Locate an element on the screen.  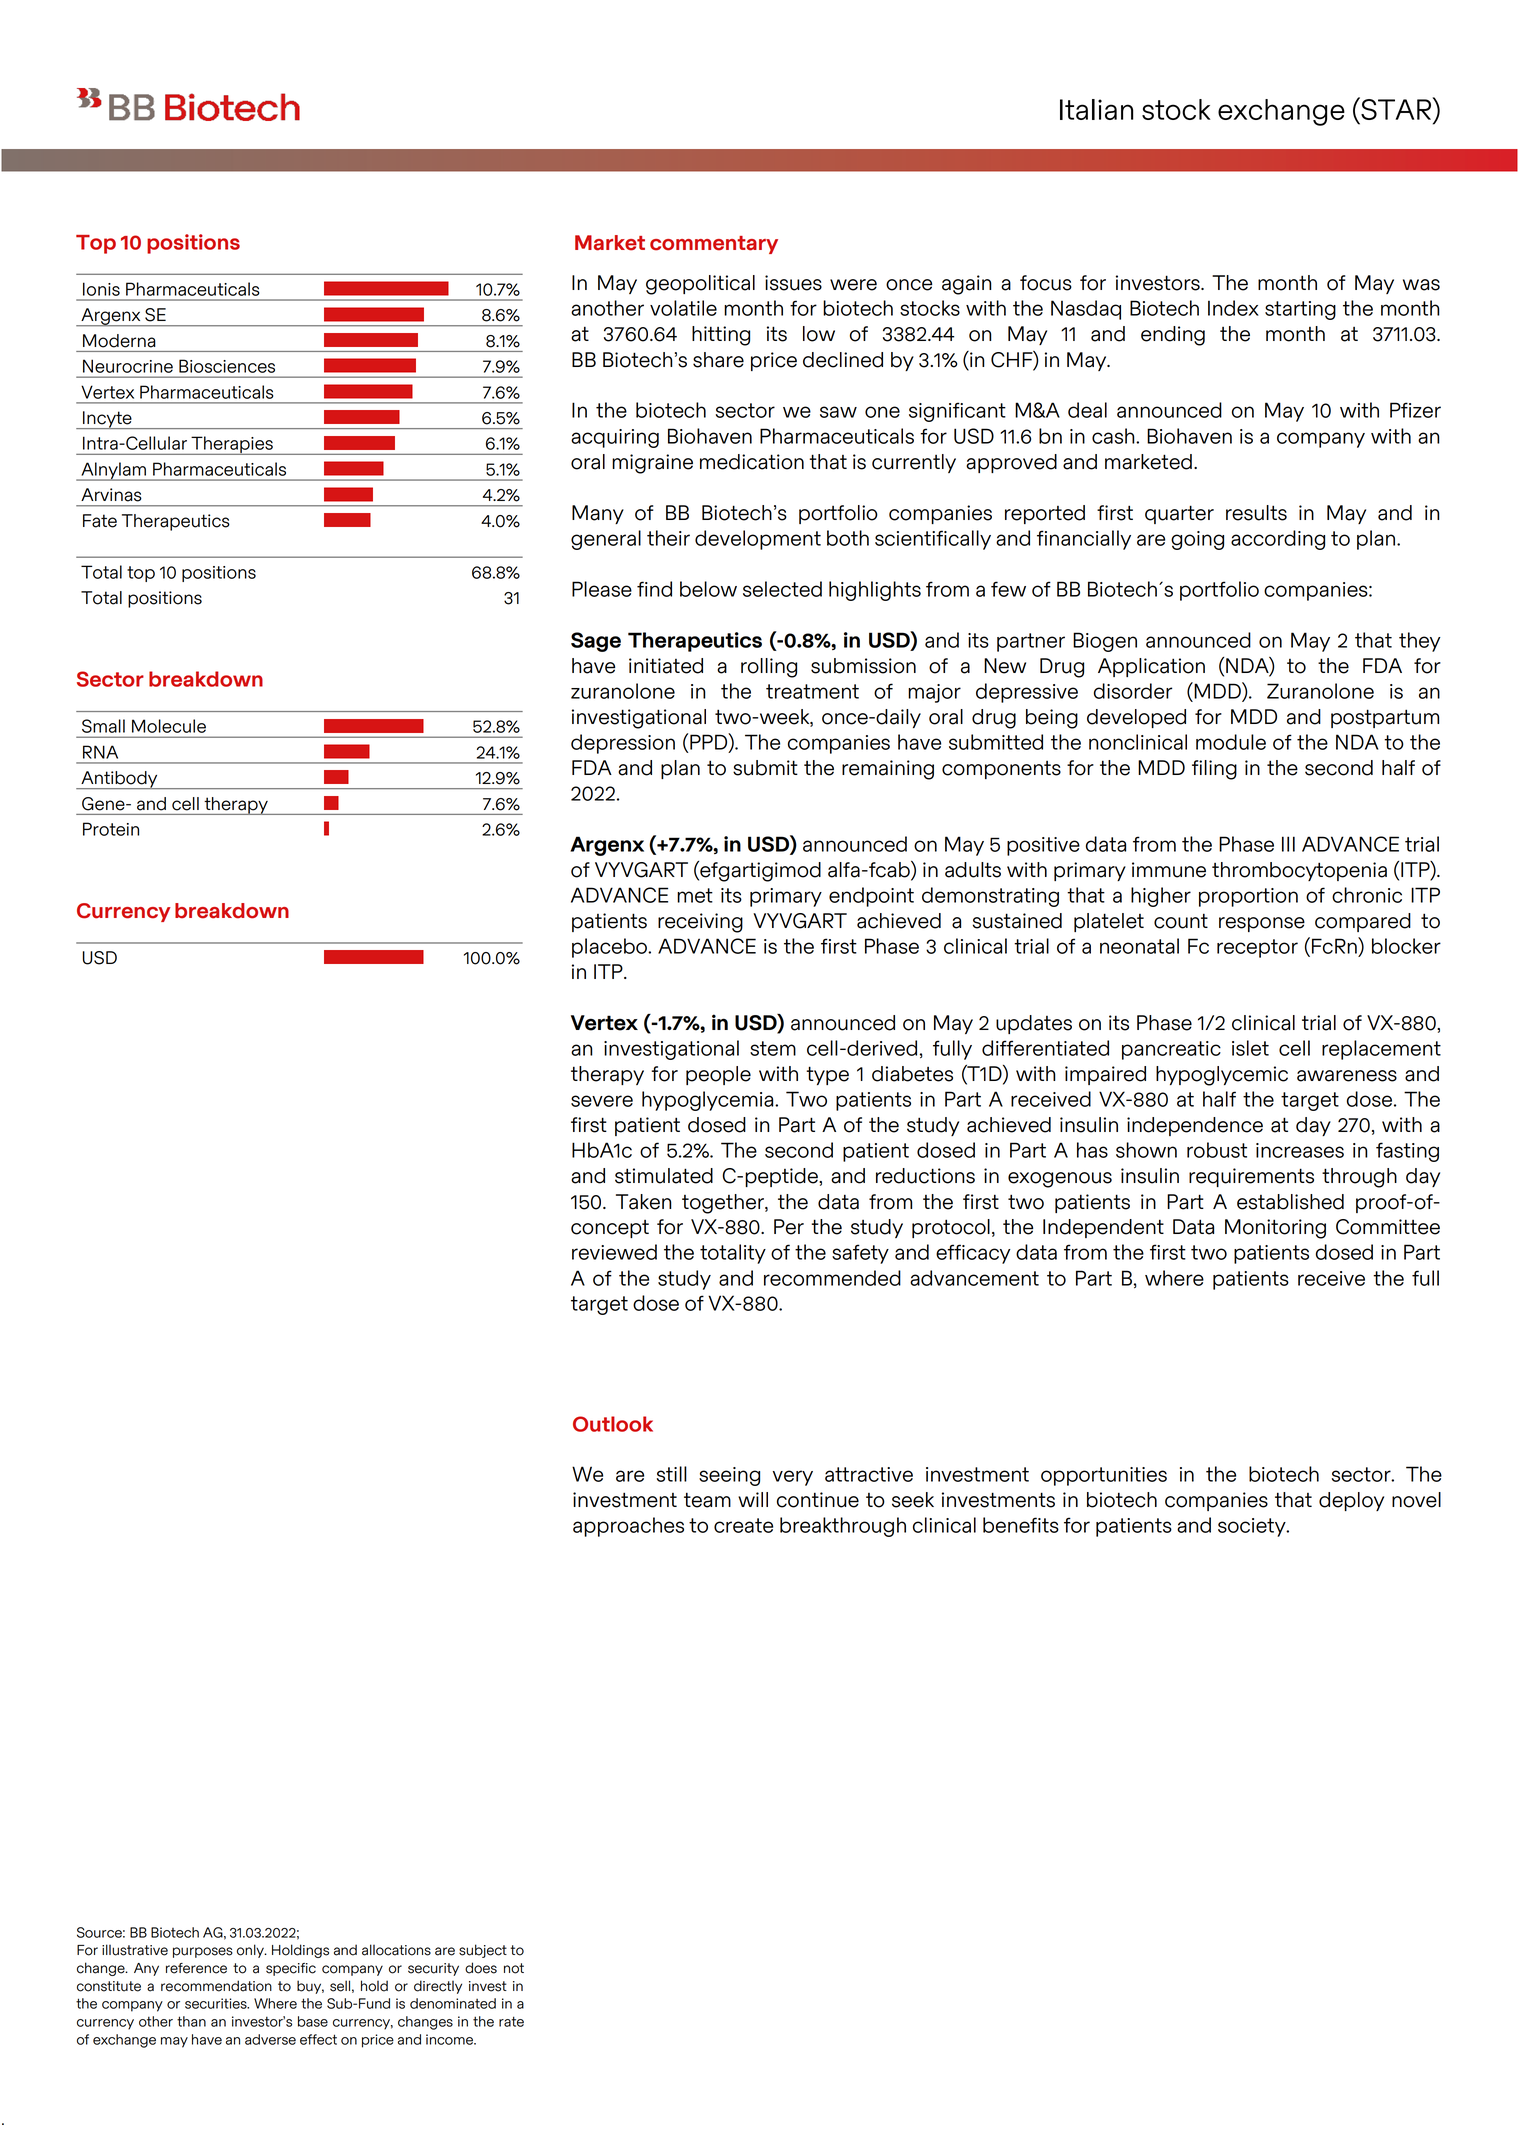
Biosciences is located at coordinates (227, 366).
